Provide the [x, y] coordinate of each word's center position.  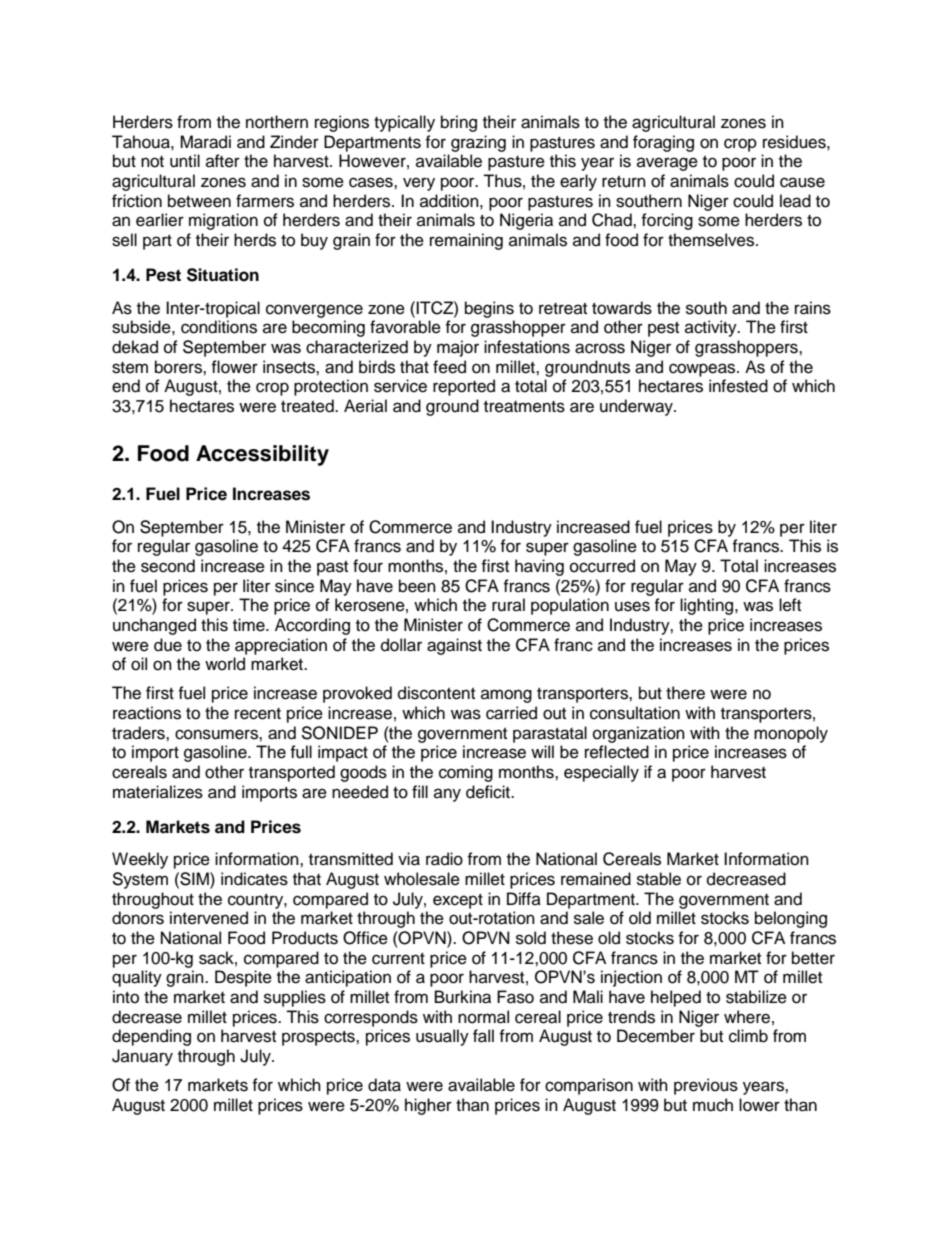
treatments [524, 407]
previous [706, 1086]
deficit [489, 792]
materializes [158, 792]
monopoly [791, 734]
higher [428, 1106]
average [667, 164]
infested [738, 386]
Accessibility [262, 455]
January [142, 1057]
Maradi [205, 142]
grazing [478, 143]
